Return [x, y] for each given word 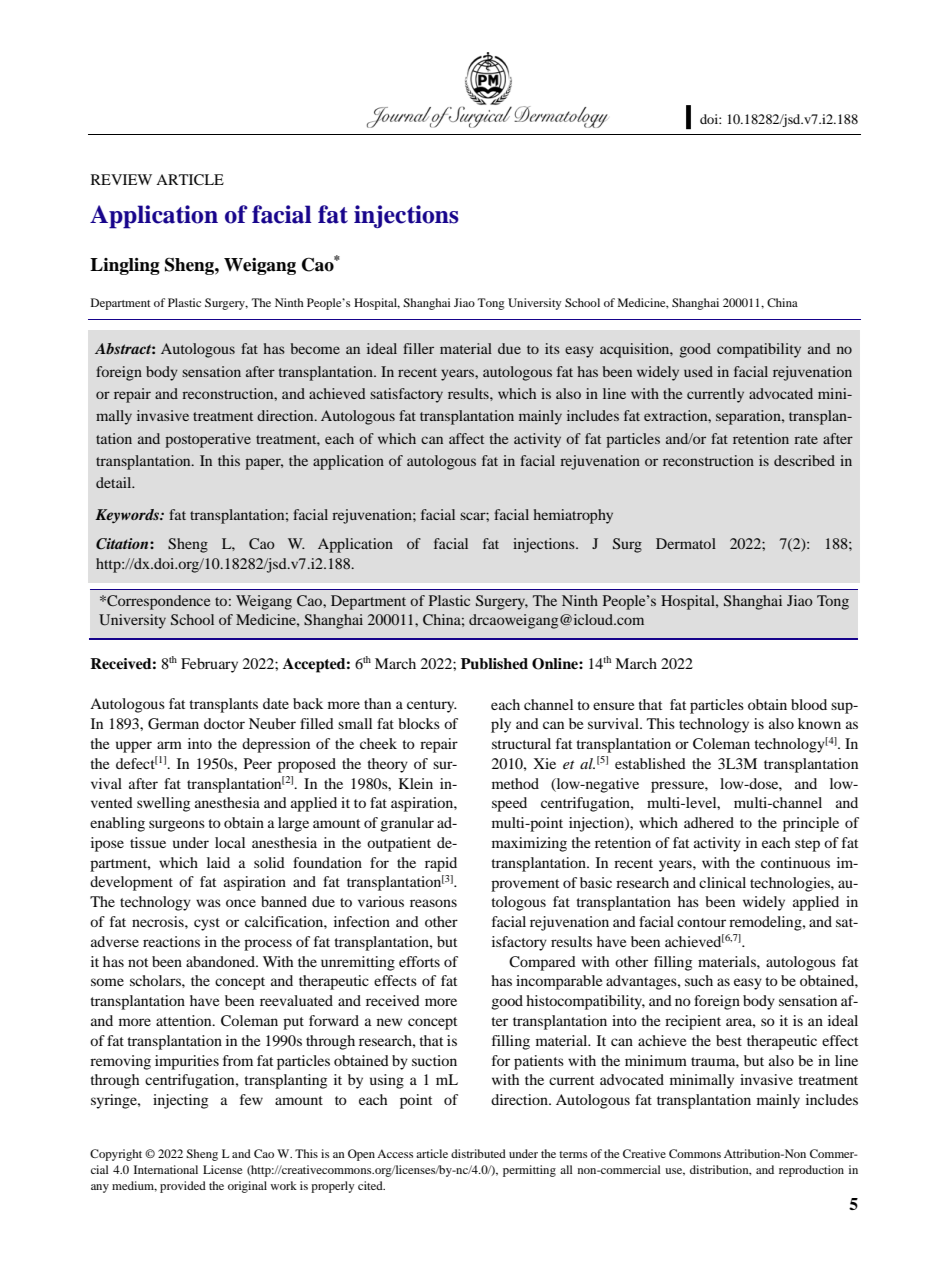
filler [418, 348]
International [166, 1169]
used [698, 371]
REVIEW [121, 179]
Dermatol [686, 543]
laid [218, 862]
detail [115, 482]
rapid [441, 864]
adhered [709, 822]
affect [466, 438]
